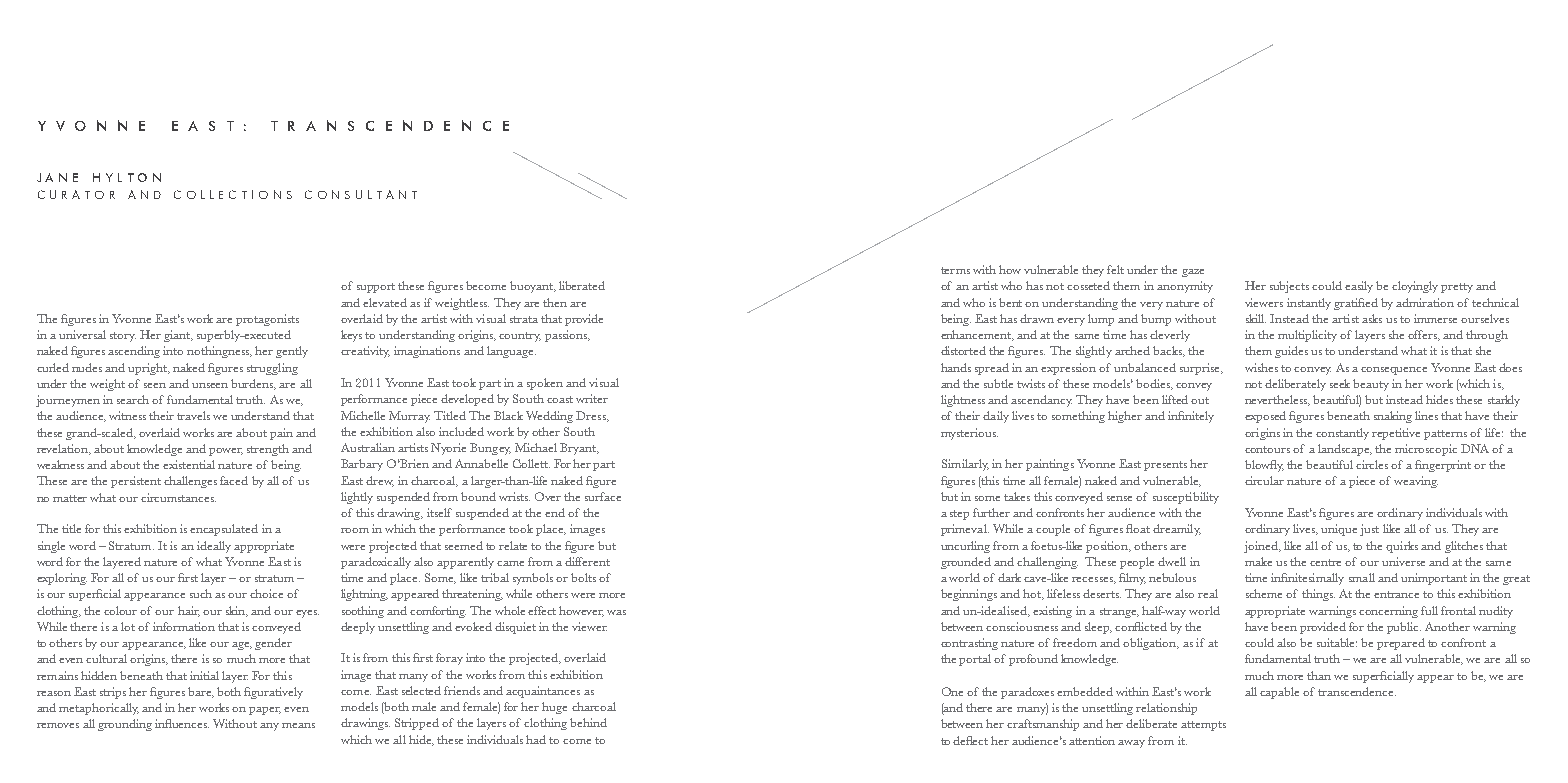 The width and height of the document is (1568, 783). I want to click on circles, so click(1372, 464).
